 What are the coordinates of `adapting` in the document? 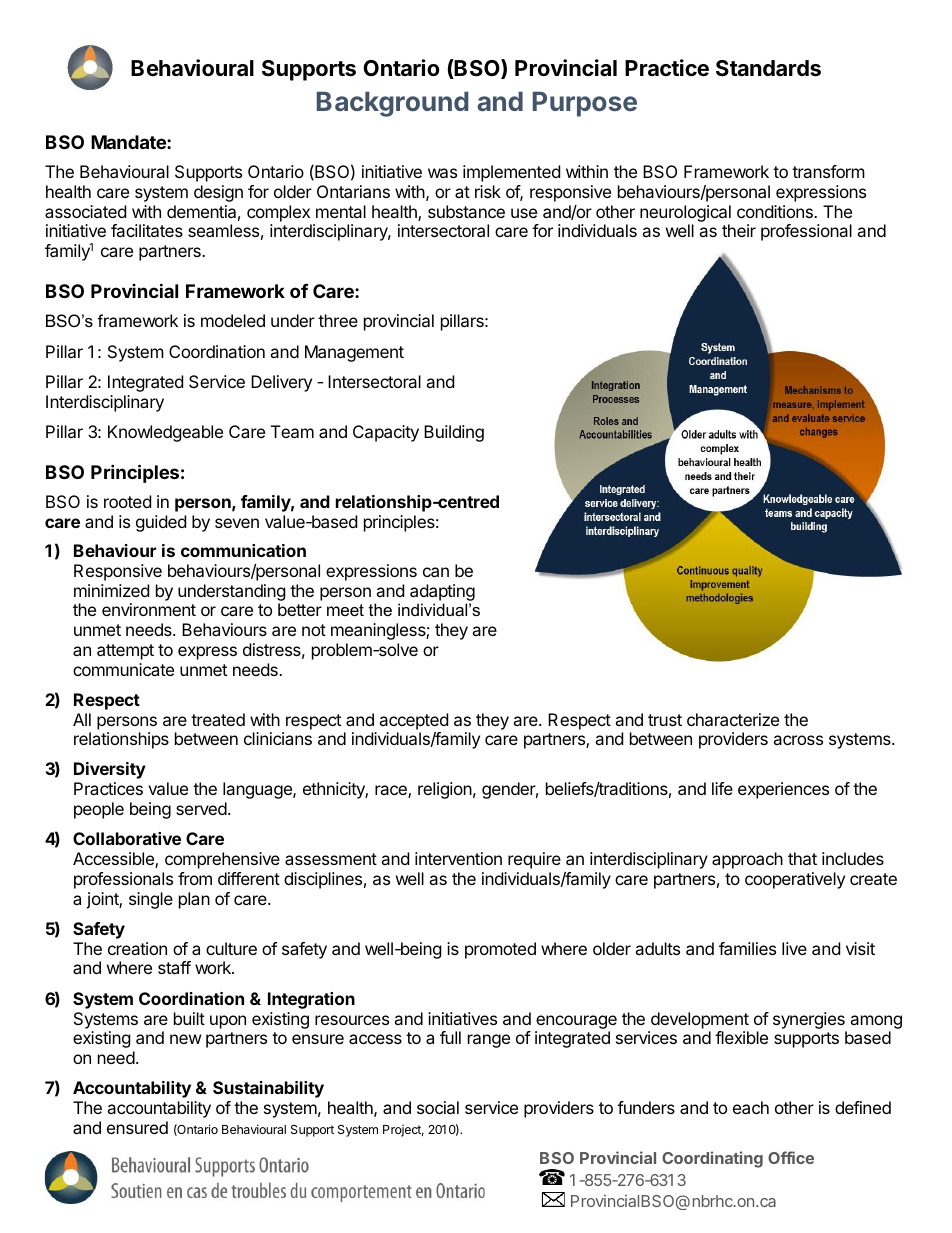 It's located at (442, 592).
